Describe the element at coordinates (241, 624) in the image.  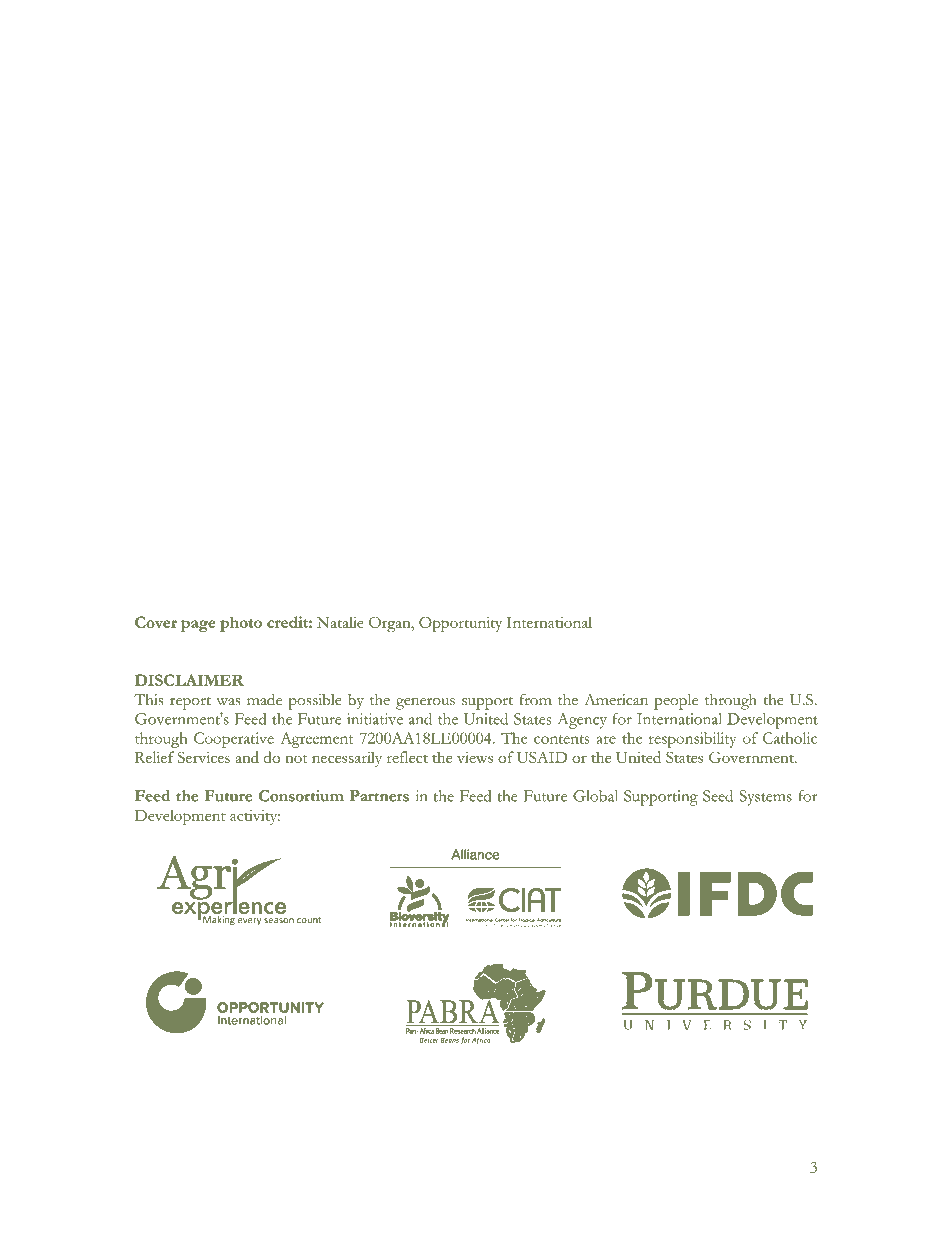
I see `photo` at that location.
